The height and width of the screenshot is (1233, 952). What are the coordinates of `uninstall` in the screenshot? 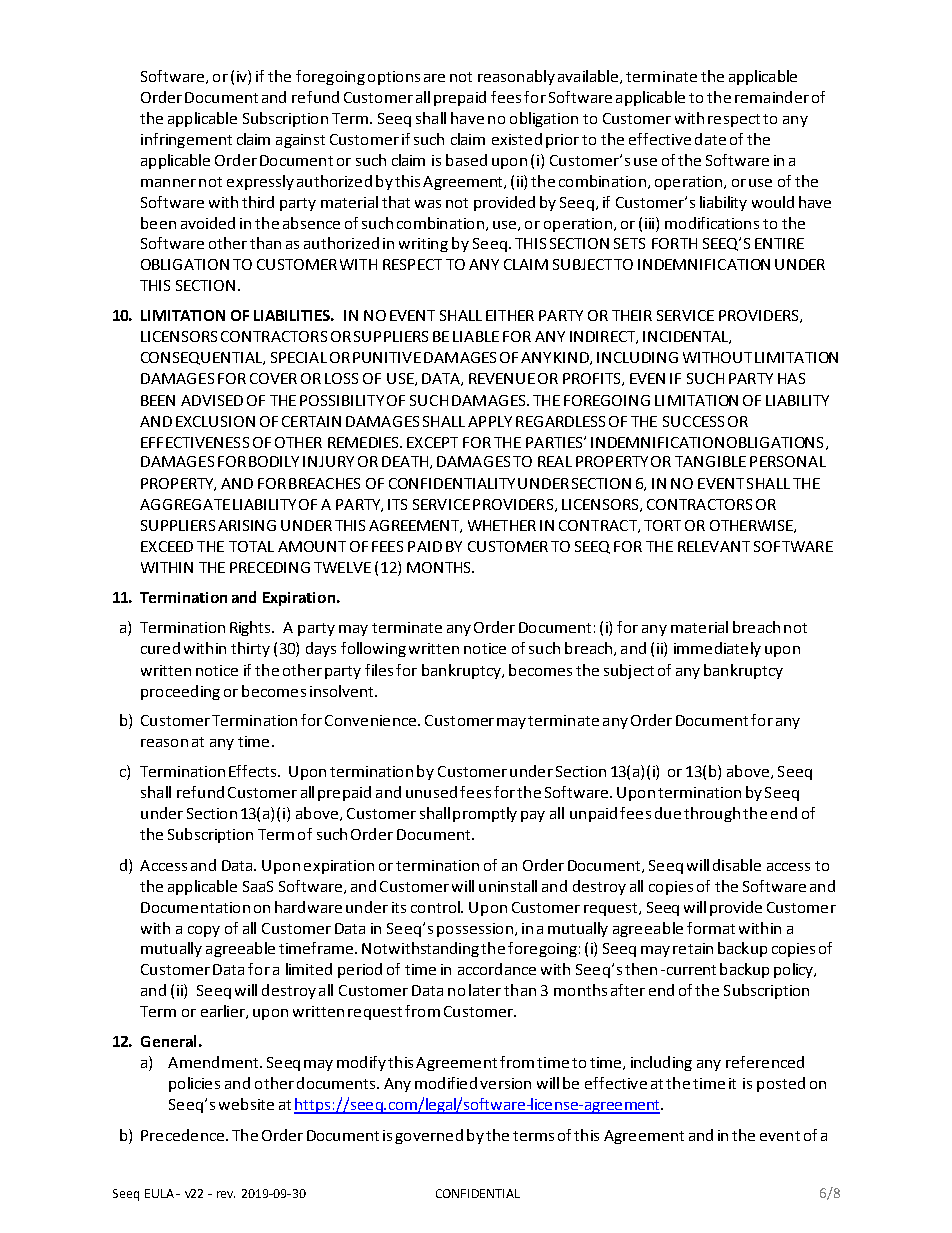 It's located at (508, 886).
